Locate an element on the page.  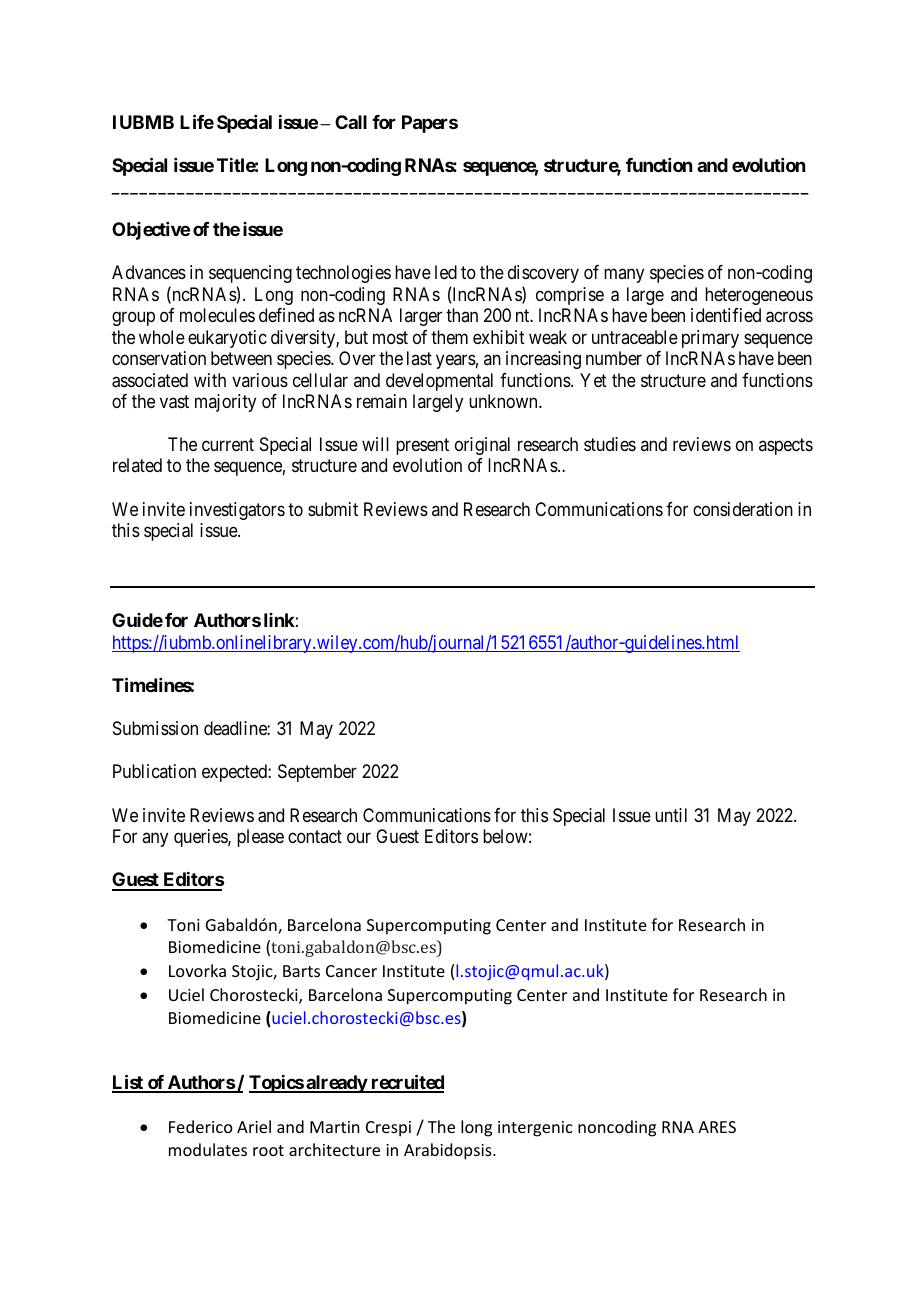
led is located at coordinates (446, 272).
